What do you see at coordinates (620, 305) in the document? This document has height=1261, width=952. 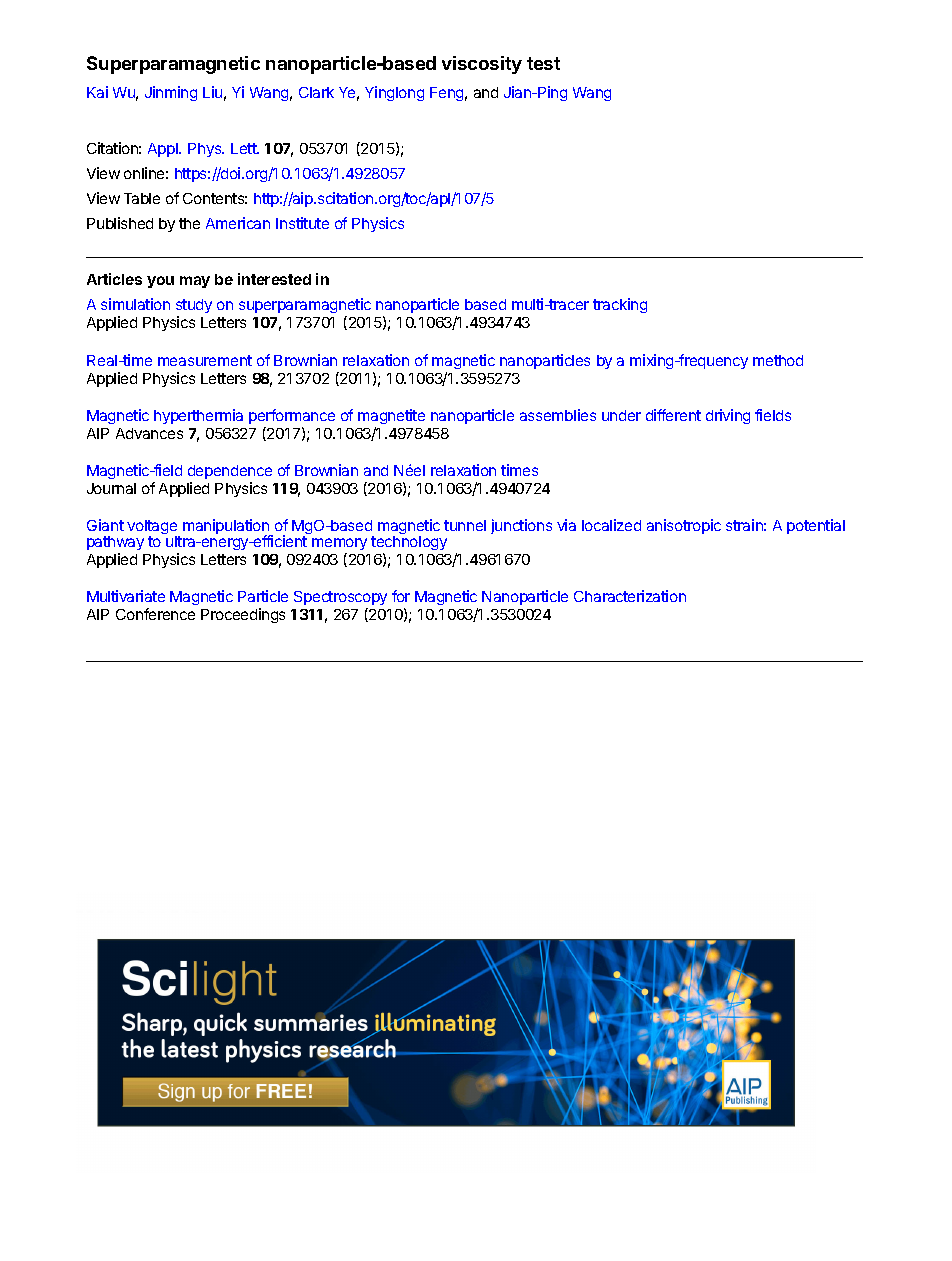 I see `tracking` at bounding box center [620, 305].
